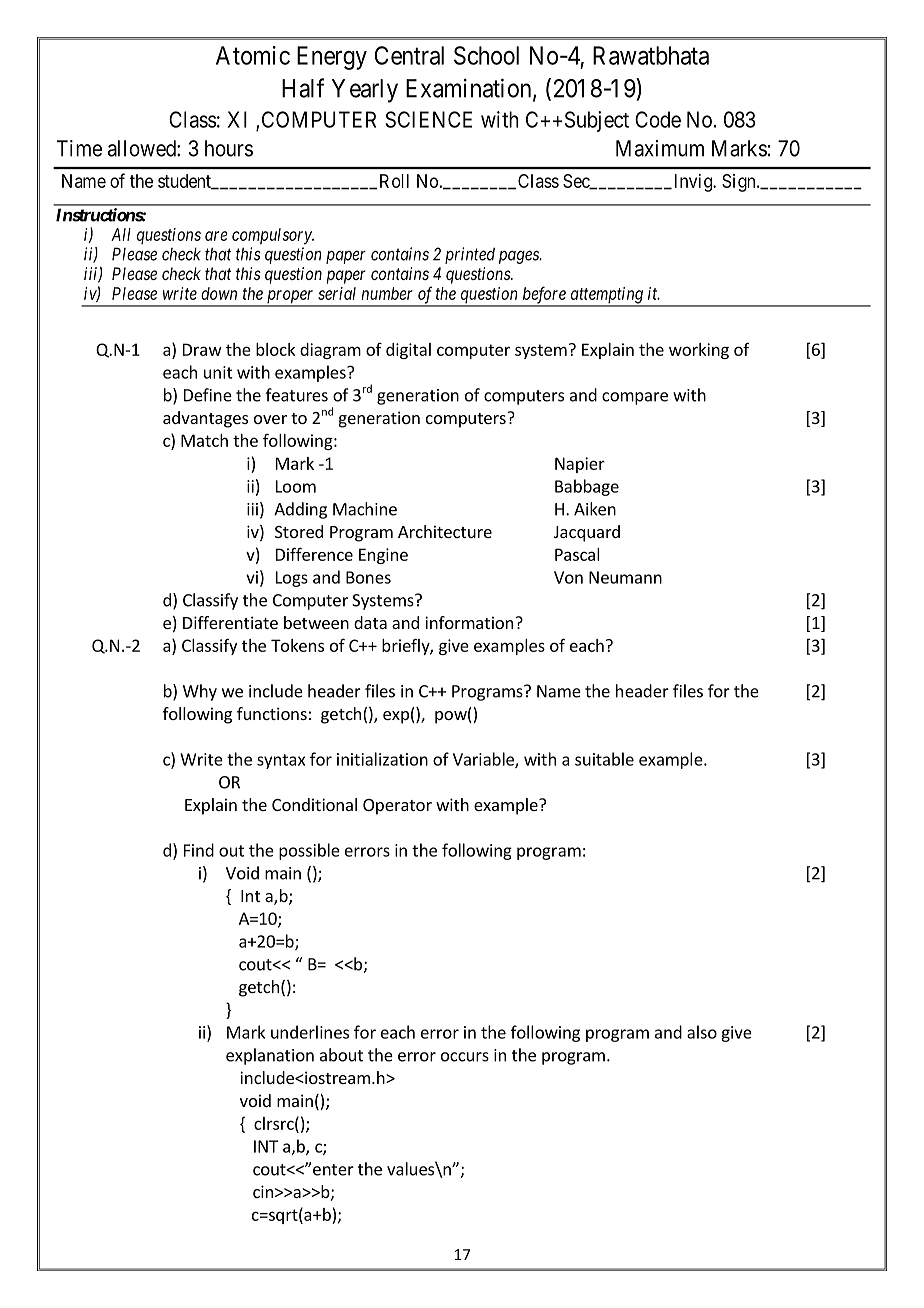 This screenshot has height=1308, width=924. Describe the element at coordinates (143, 148) in the screenshot. I see `allowed` at that location.
